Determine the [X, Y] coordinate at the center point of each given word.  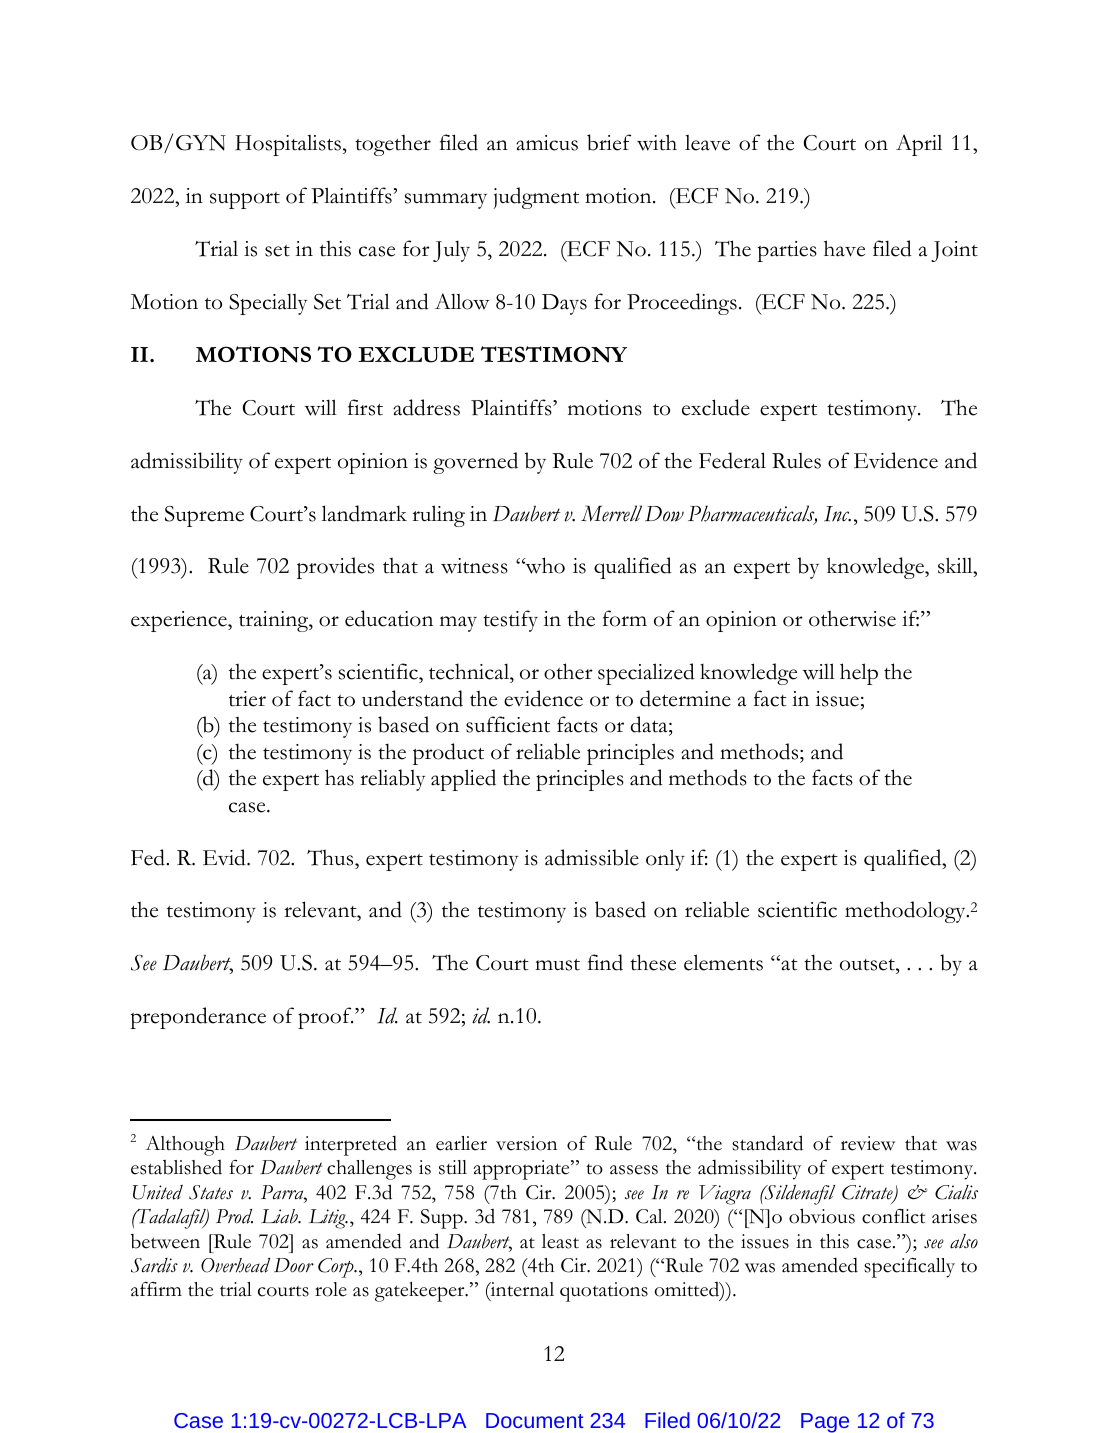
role [331, 1289]
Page [825, 1423]
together [393, 145]
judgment [536, 198]
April [919, 145]
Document [535, 1420]
